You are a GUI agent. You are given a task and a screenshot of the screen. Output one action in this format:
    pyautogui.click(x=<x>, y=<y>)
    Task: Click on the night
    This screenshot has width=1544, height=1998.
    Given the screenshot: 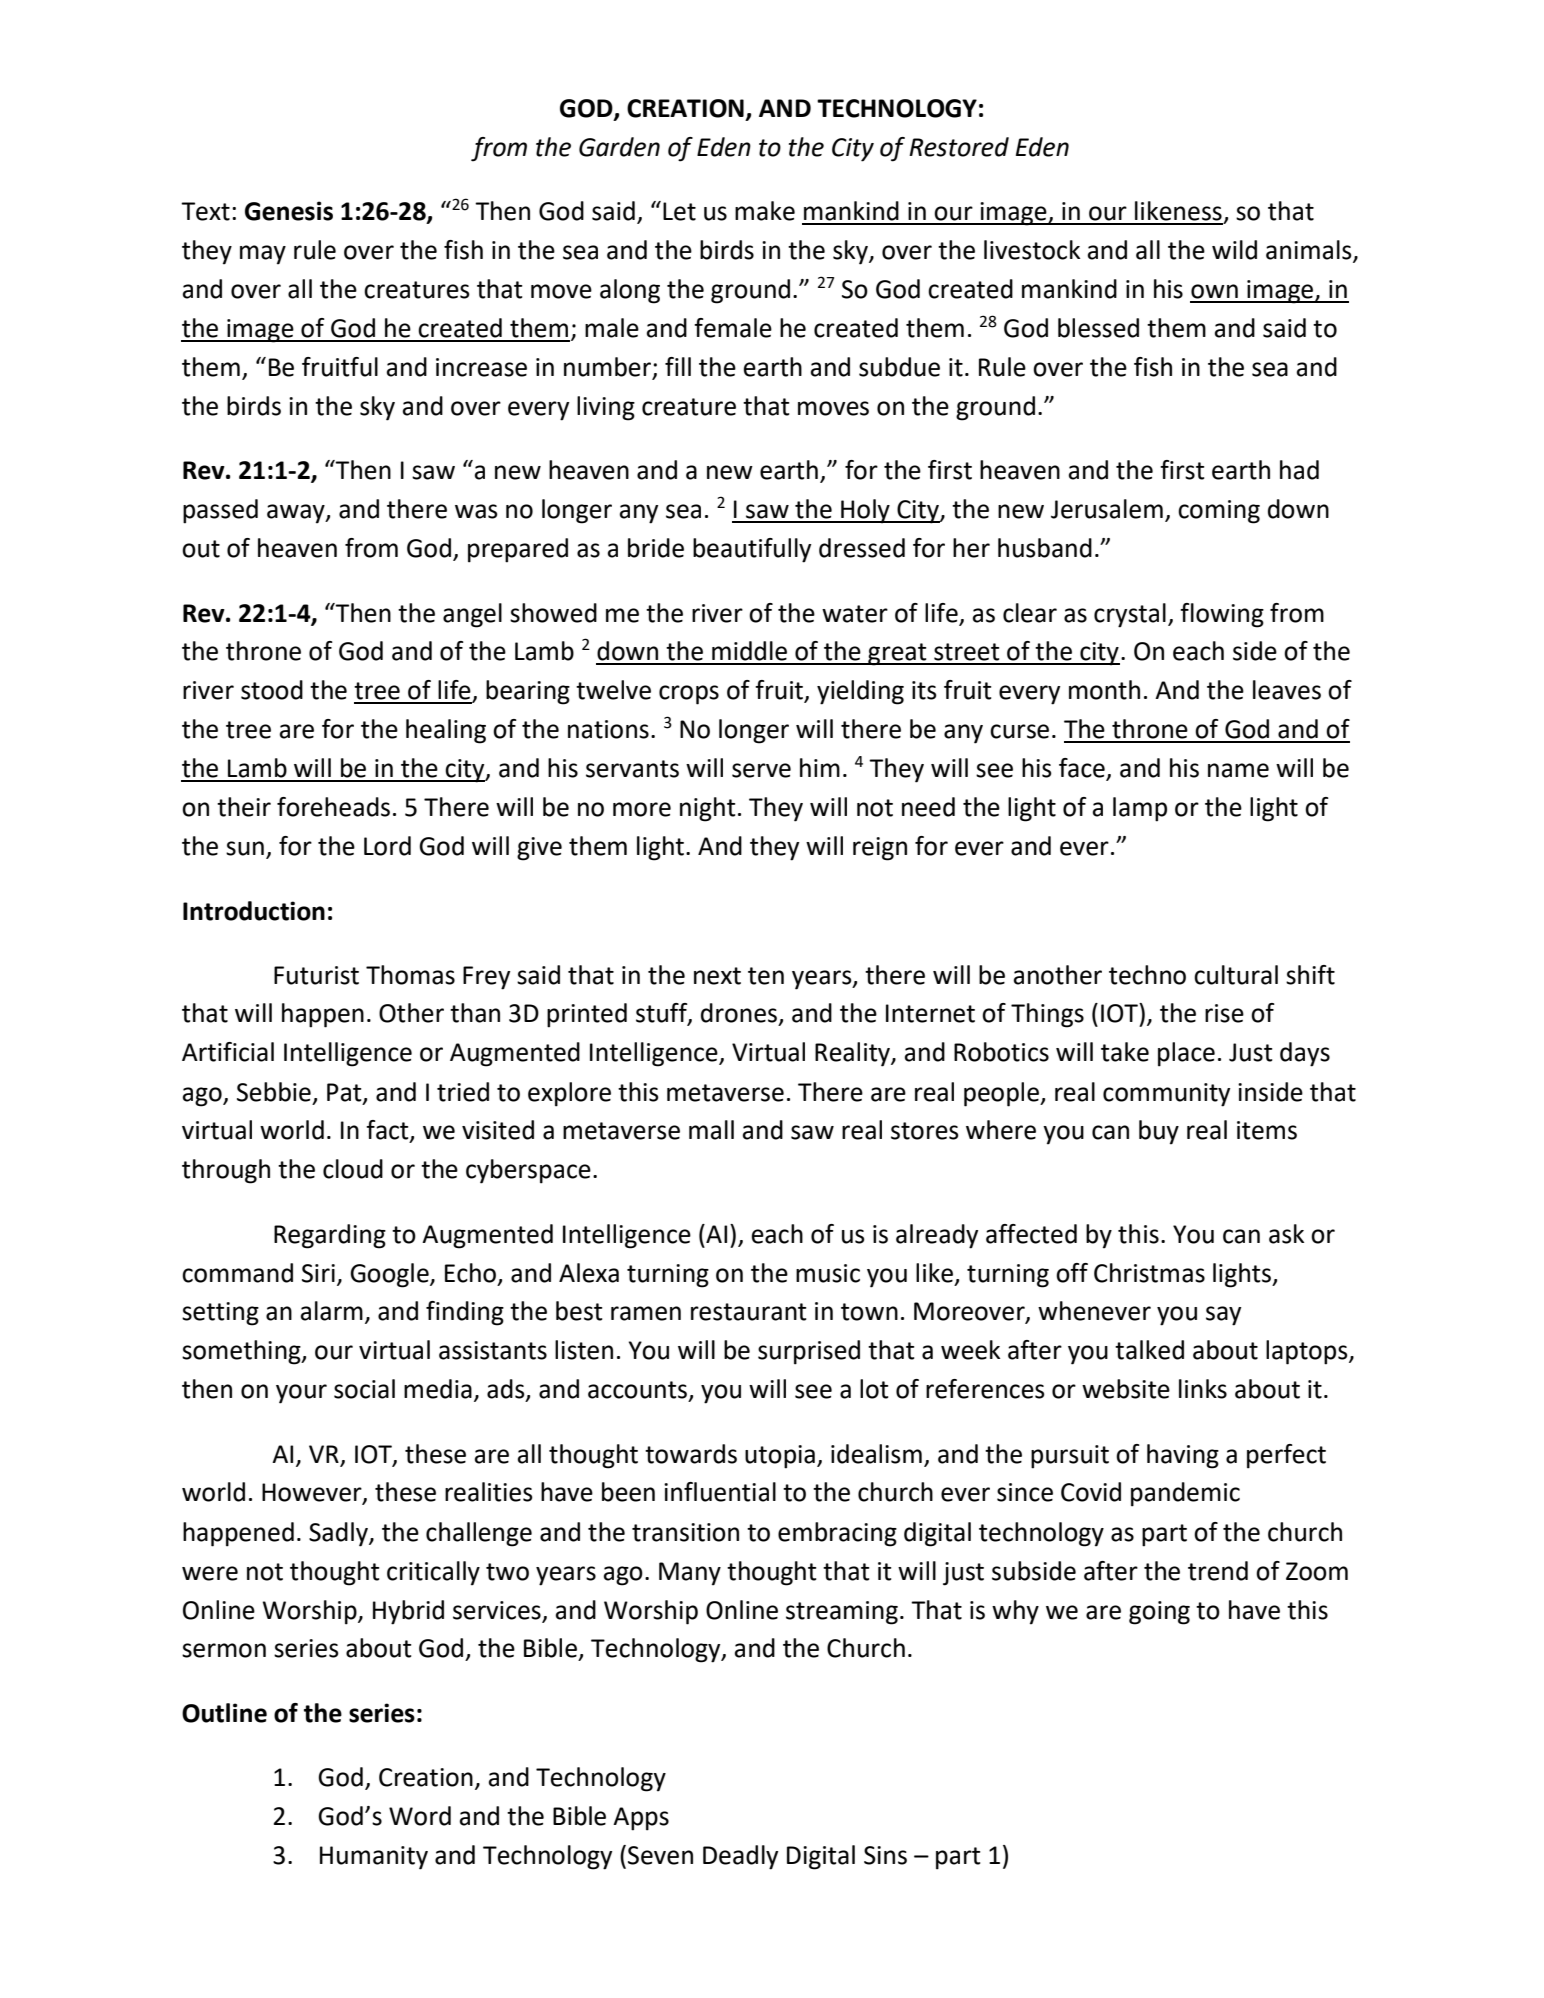 What is the action you would take?
    pyautogui.click(x=707, y=809)
